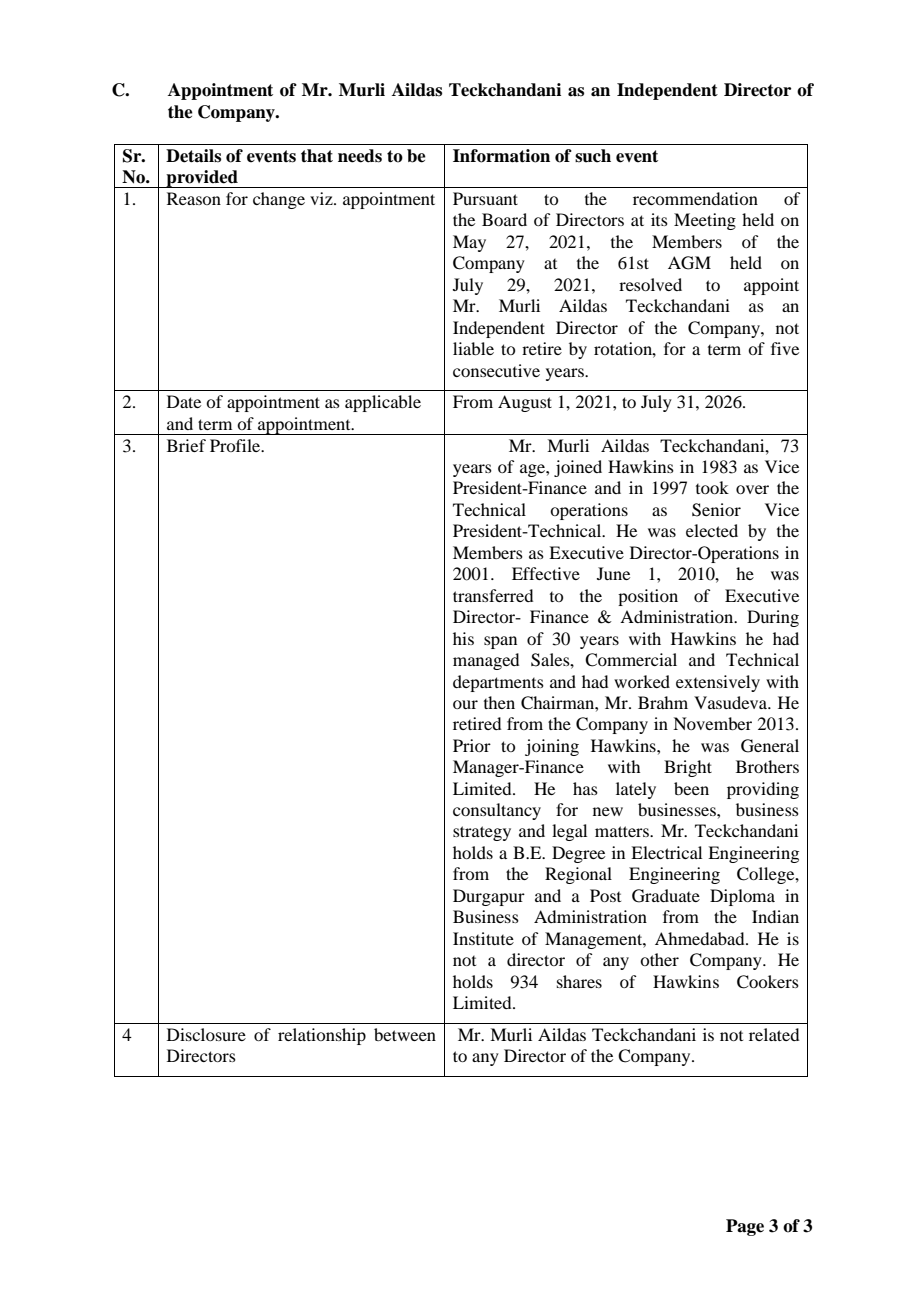 Image resolution: width=924 pixels, height=1308 pixels. Describe the element at coordinates (745, 1227) in the screenshot. I see `Page` at that location.
